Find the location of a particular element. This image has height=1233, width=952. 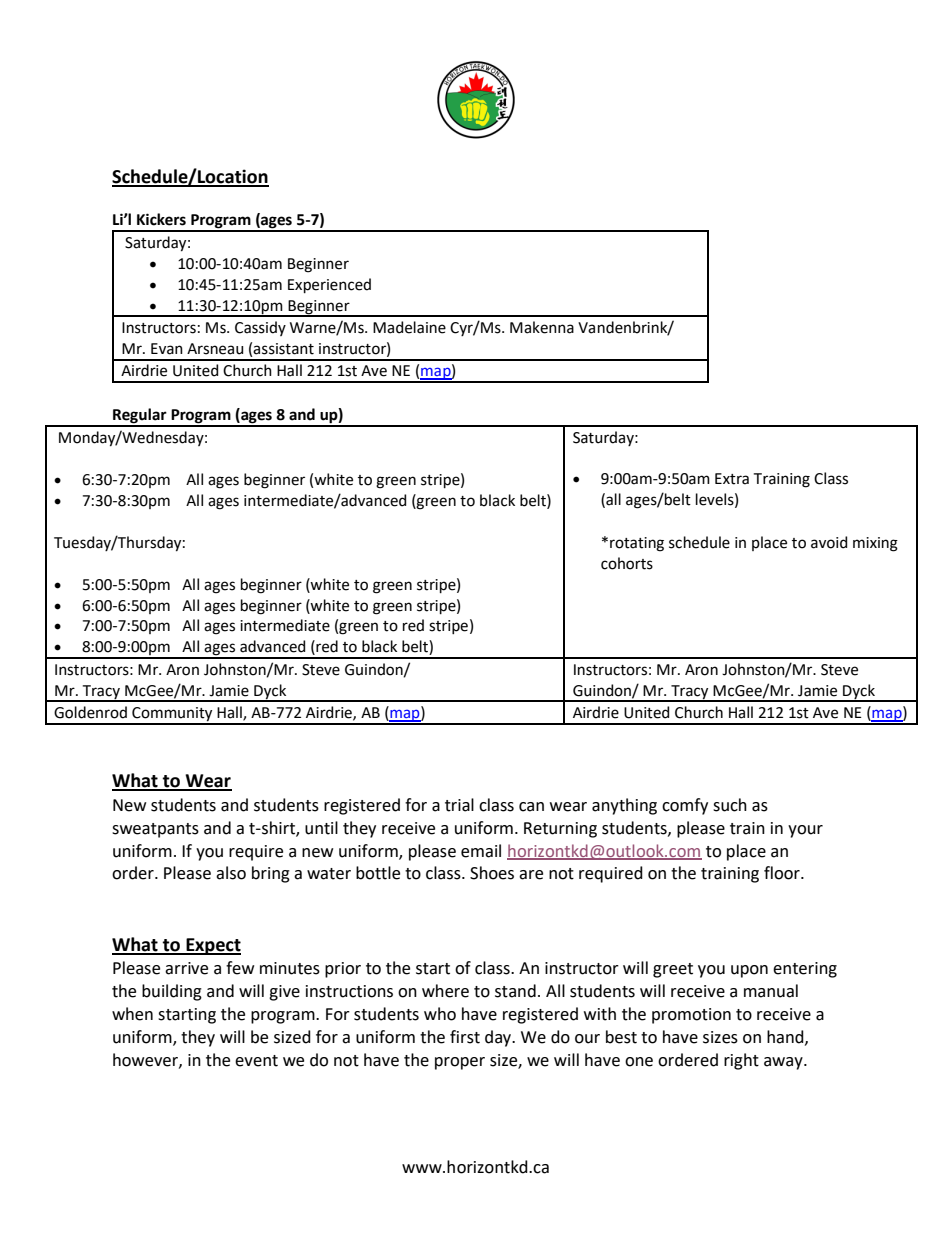

Regular is located at coordinates (140, 417).
